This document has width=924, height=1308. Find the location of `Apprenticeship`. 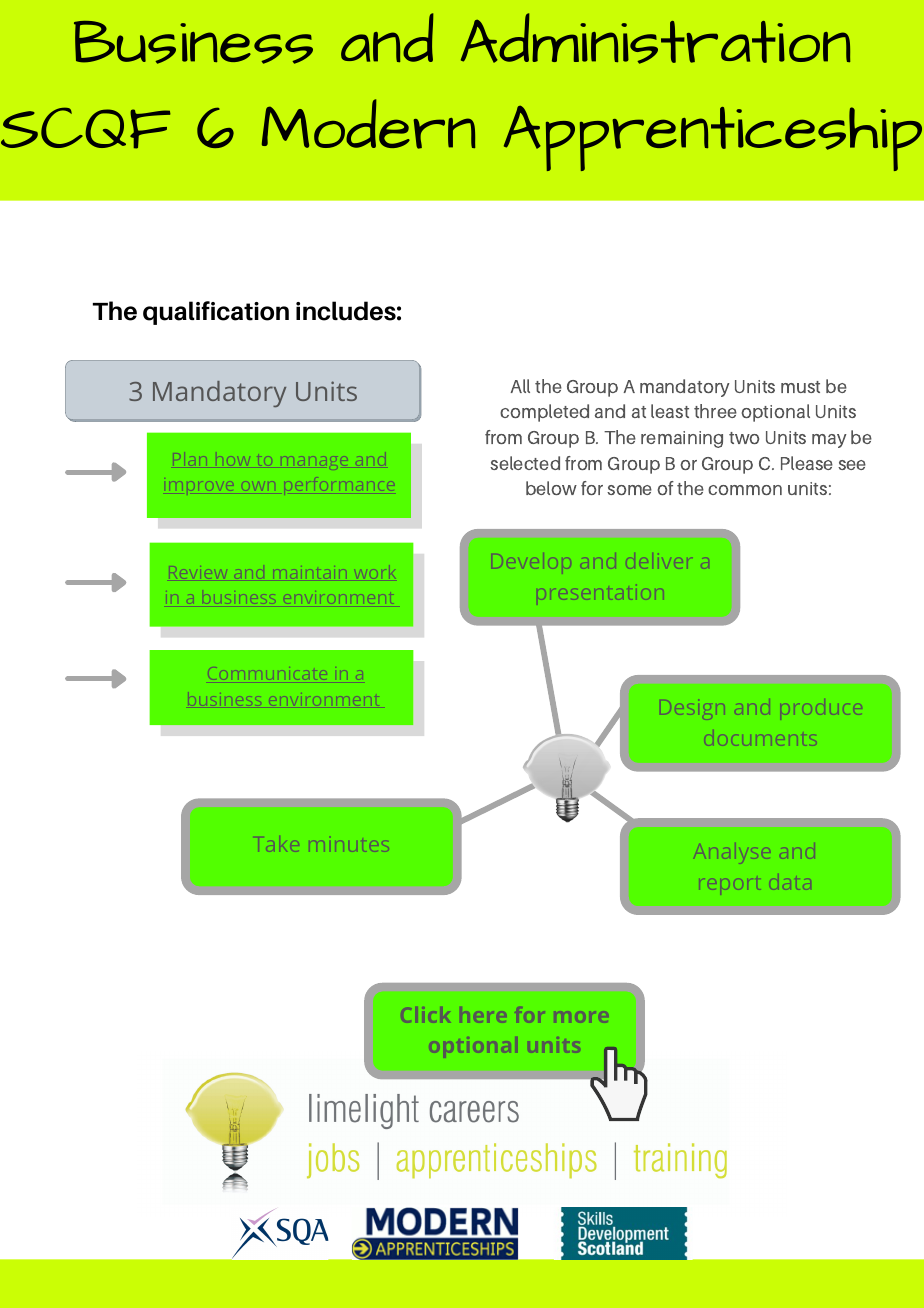

Apprenticeship is located at coordinates (713, 138).
